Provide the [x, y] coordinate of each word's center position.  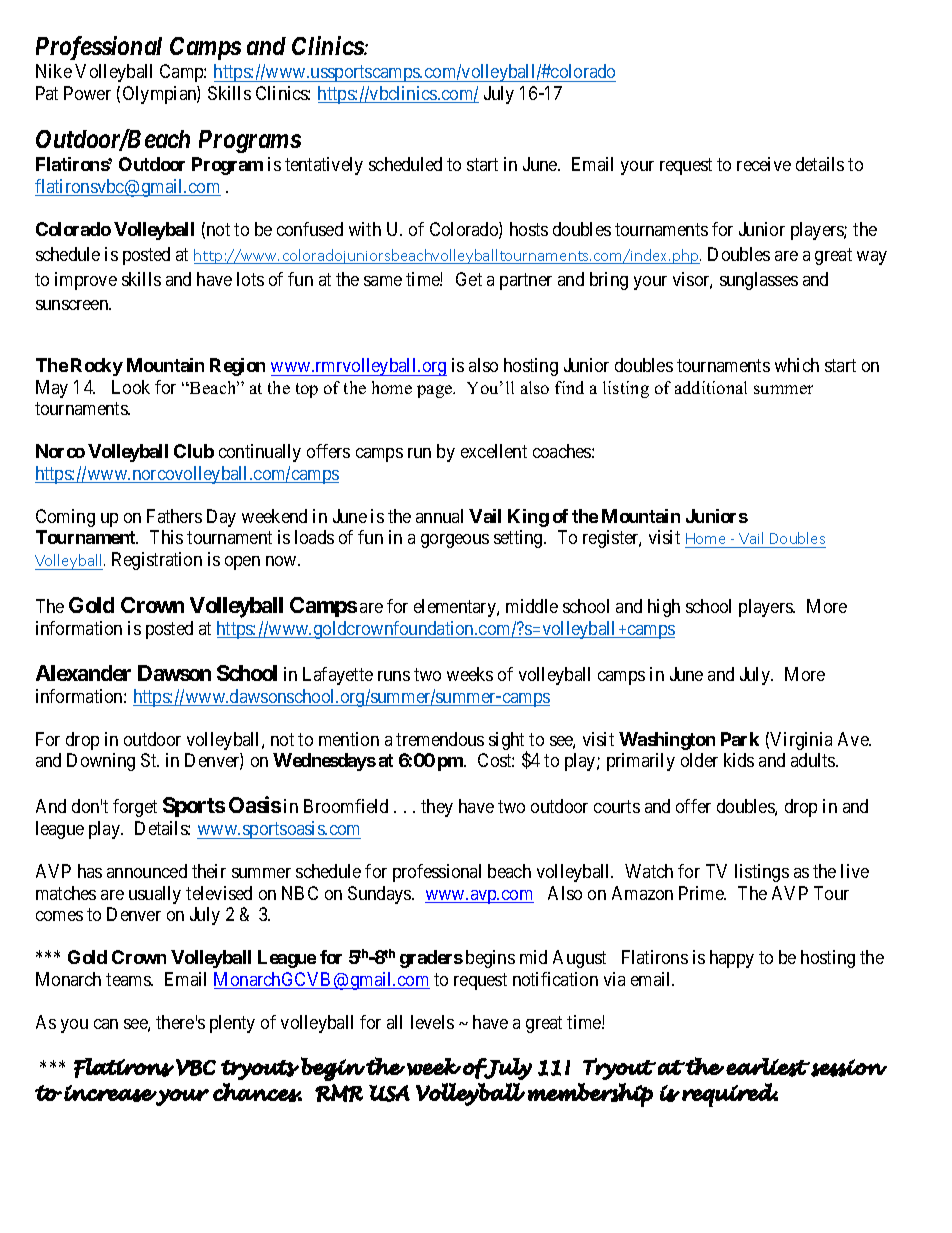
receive [764, 164]
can [106, 1024]
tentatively [324, 166]
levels [432, 1022]
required [730, 1095]
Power [87, 93]
